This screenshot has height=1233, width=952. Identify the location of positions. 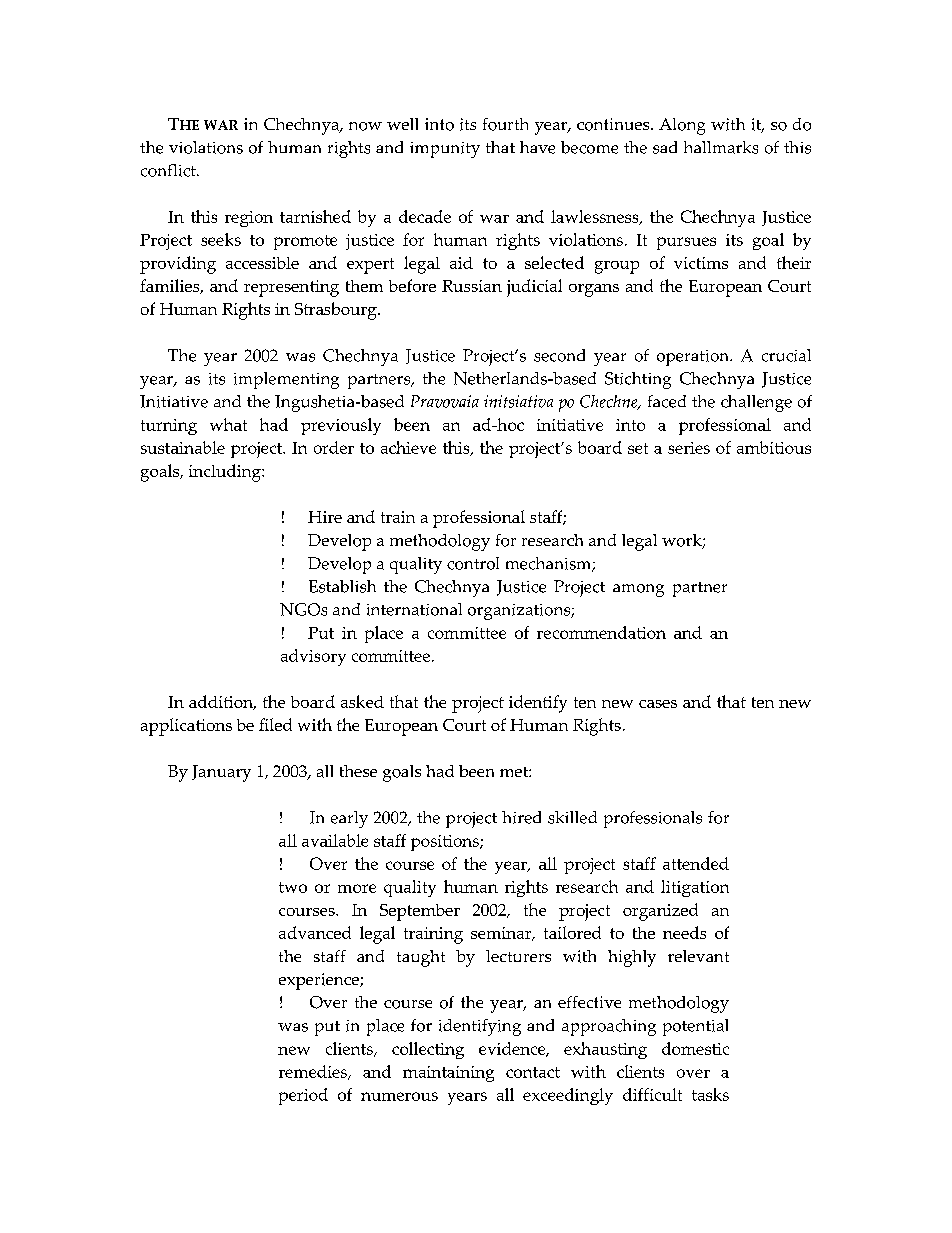
(446, 843).
